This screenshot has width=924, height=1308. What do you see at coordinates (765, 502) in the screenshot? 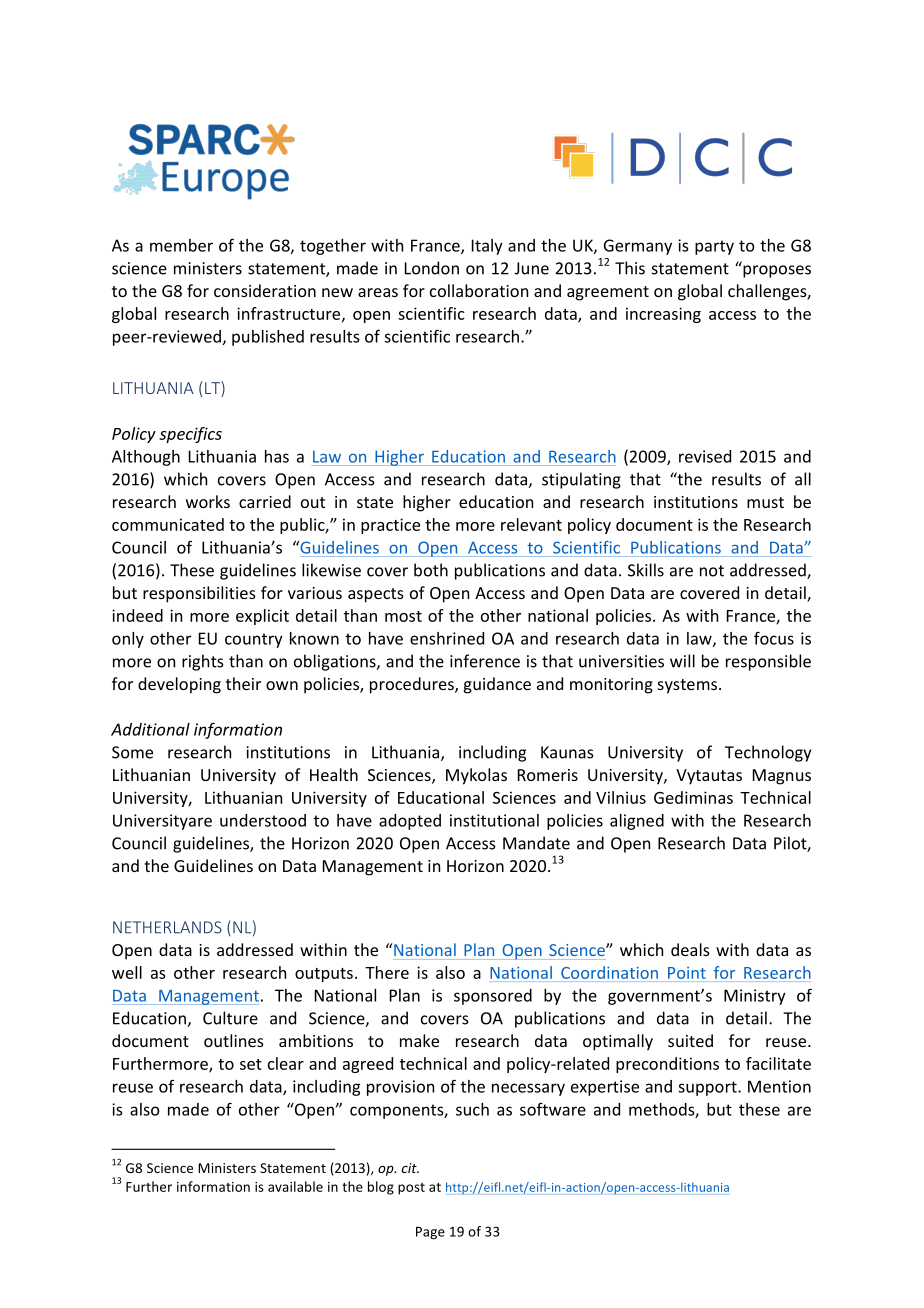
I see `must` at bounding box center [765, 502].
